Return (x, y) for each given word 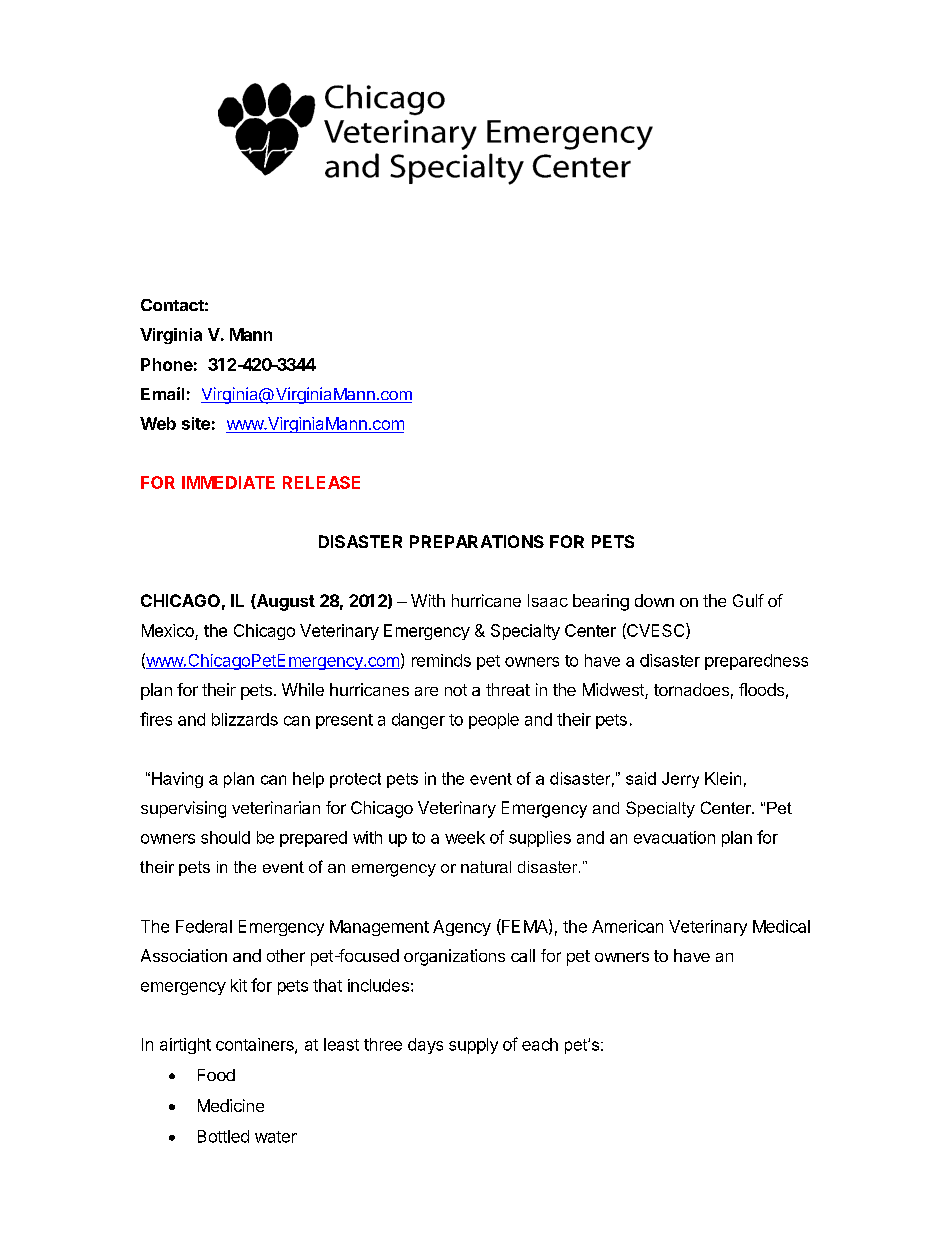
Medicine (231, 1105)
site (196, 423)
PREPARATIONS (477, 541)
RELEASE (321, 482)
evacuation (674, 837)
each (540, 1044)
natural (486, 867)
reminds (441, 660)
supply (473, 1046)
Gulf (748, 600)
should (225, 837)
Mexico (169, 632)
